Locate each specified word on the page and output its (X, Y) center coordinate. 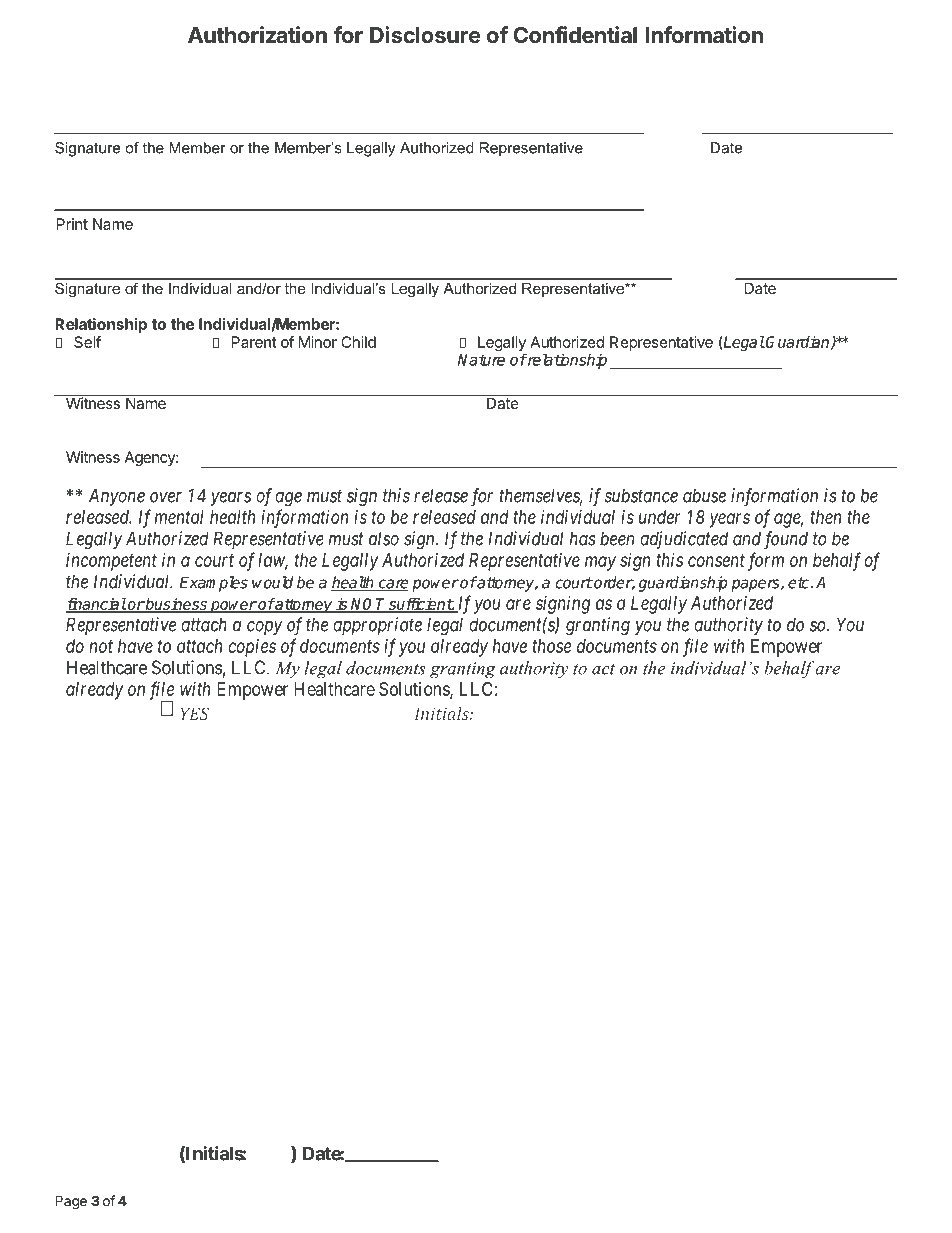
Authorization (257, 35)
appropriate (377, 626)
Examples (213, 584)
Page (71, 1202)
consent (716, 560)
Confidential (575, 35)
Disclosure (425, 35)
